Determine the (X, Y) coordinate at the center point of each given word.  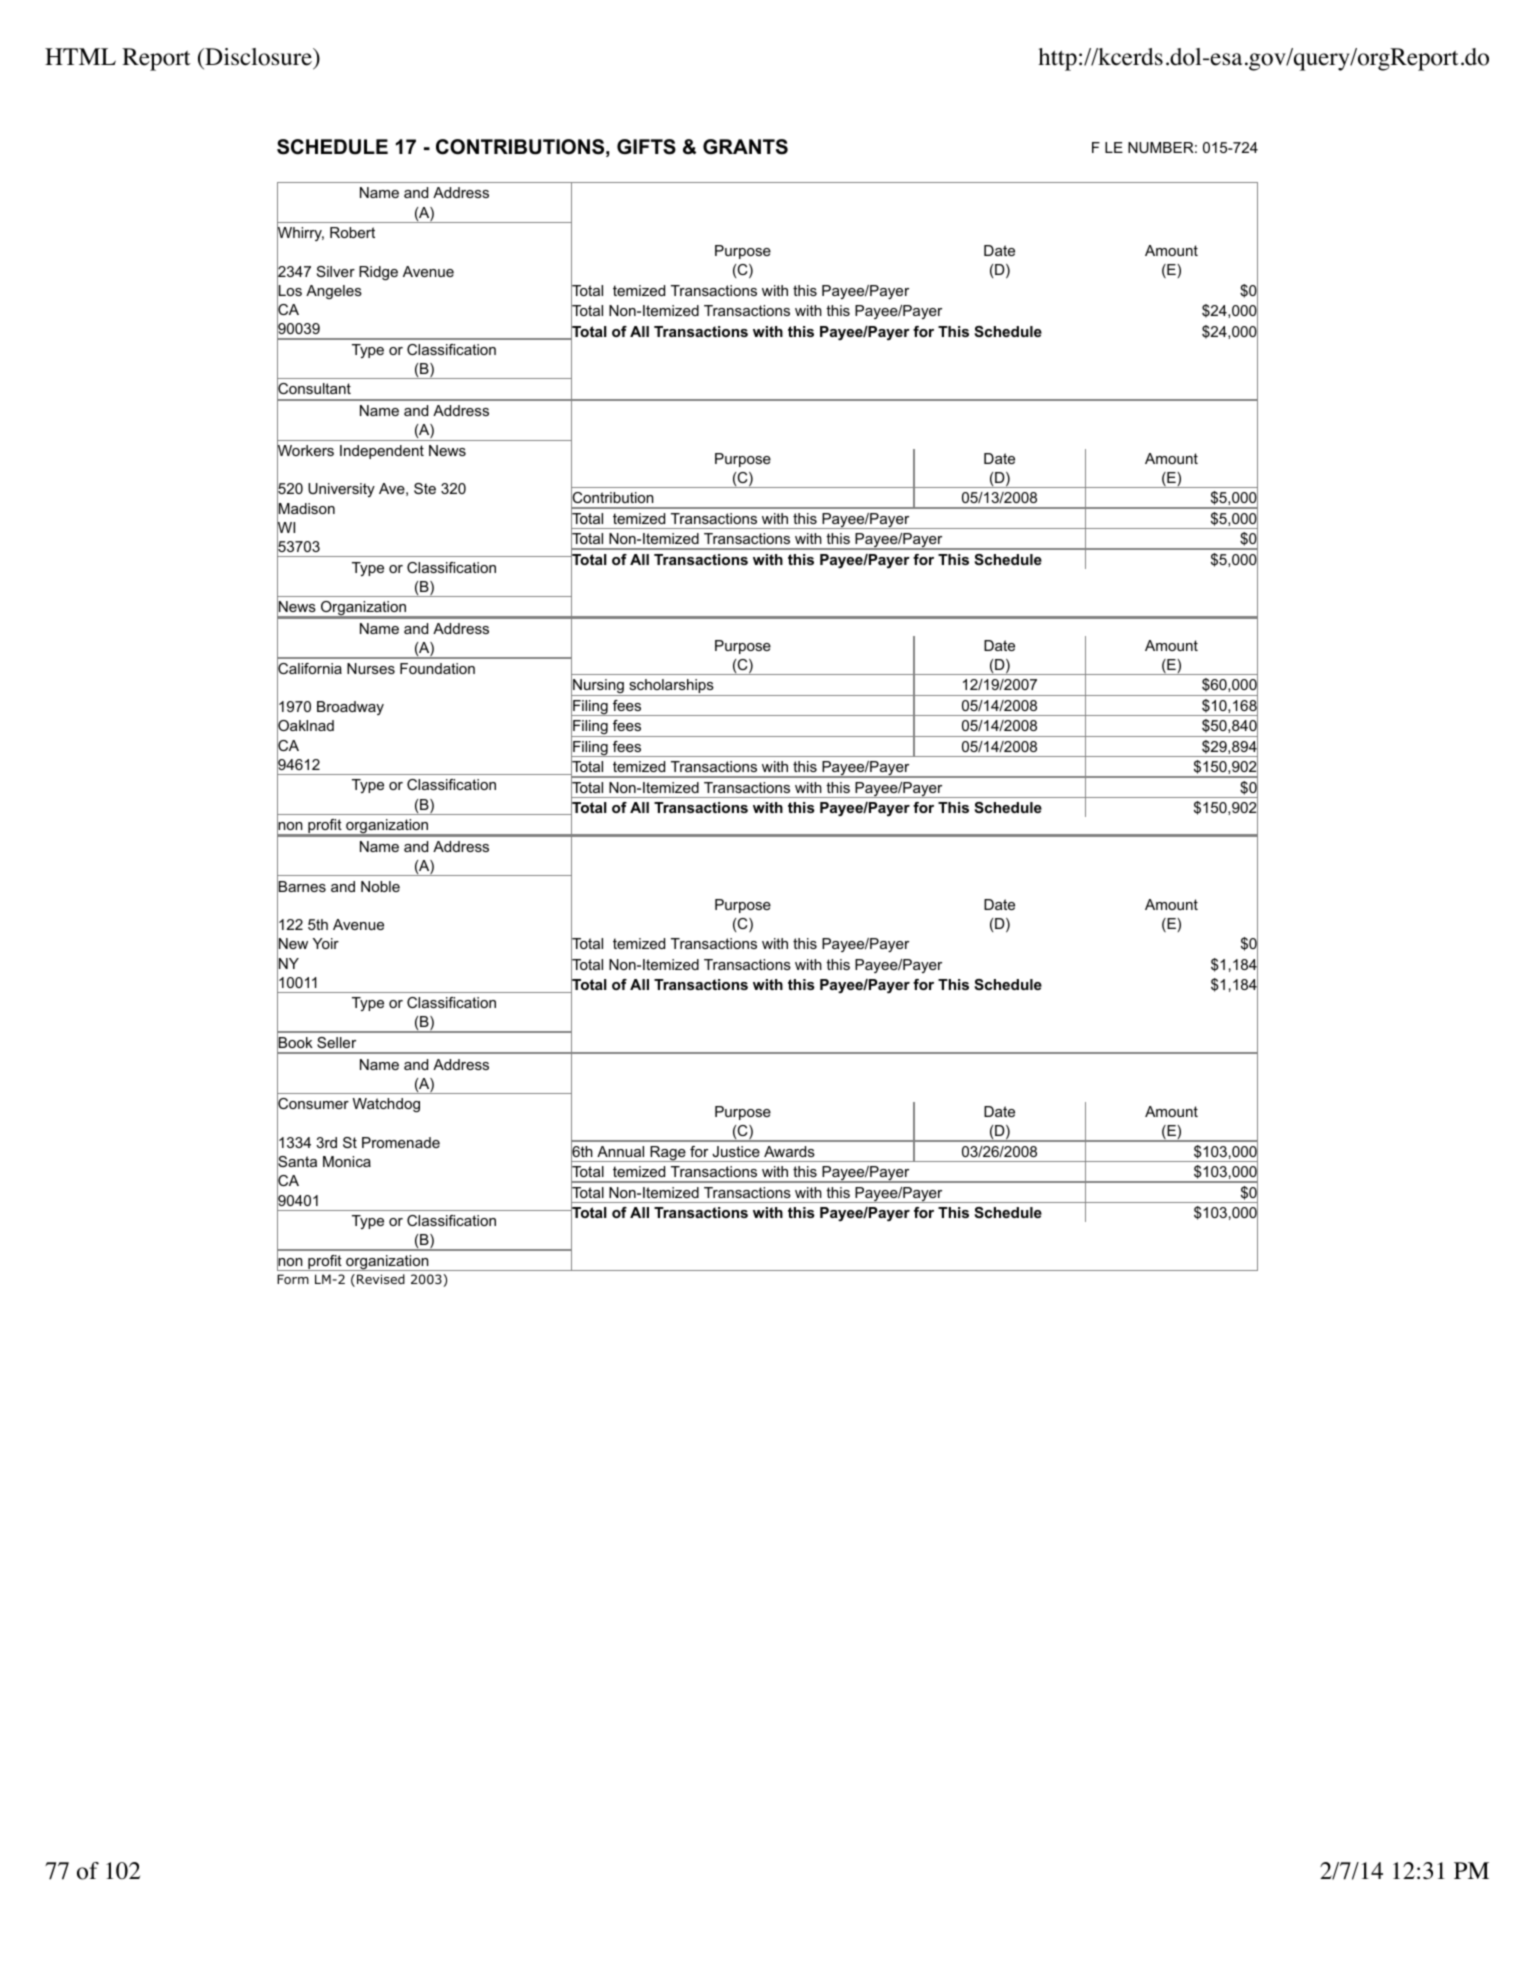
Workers (305, 451)
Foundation (437, 668)
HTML (80, 56)
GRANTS (745, 147)
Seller (336, 1042)
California (309, 669)
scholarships (671, 687)
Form (293, 1279)
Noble (380, 886)
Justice (736, 1151)
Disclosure (258, 57)
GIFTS (646, 147)
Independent (382, 452)
